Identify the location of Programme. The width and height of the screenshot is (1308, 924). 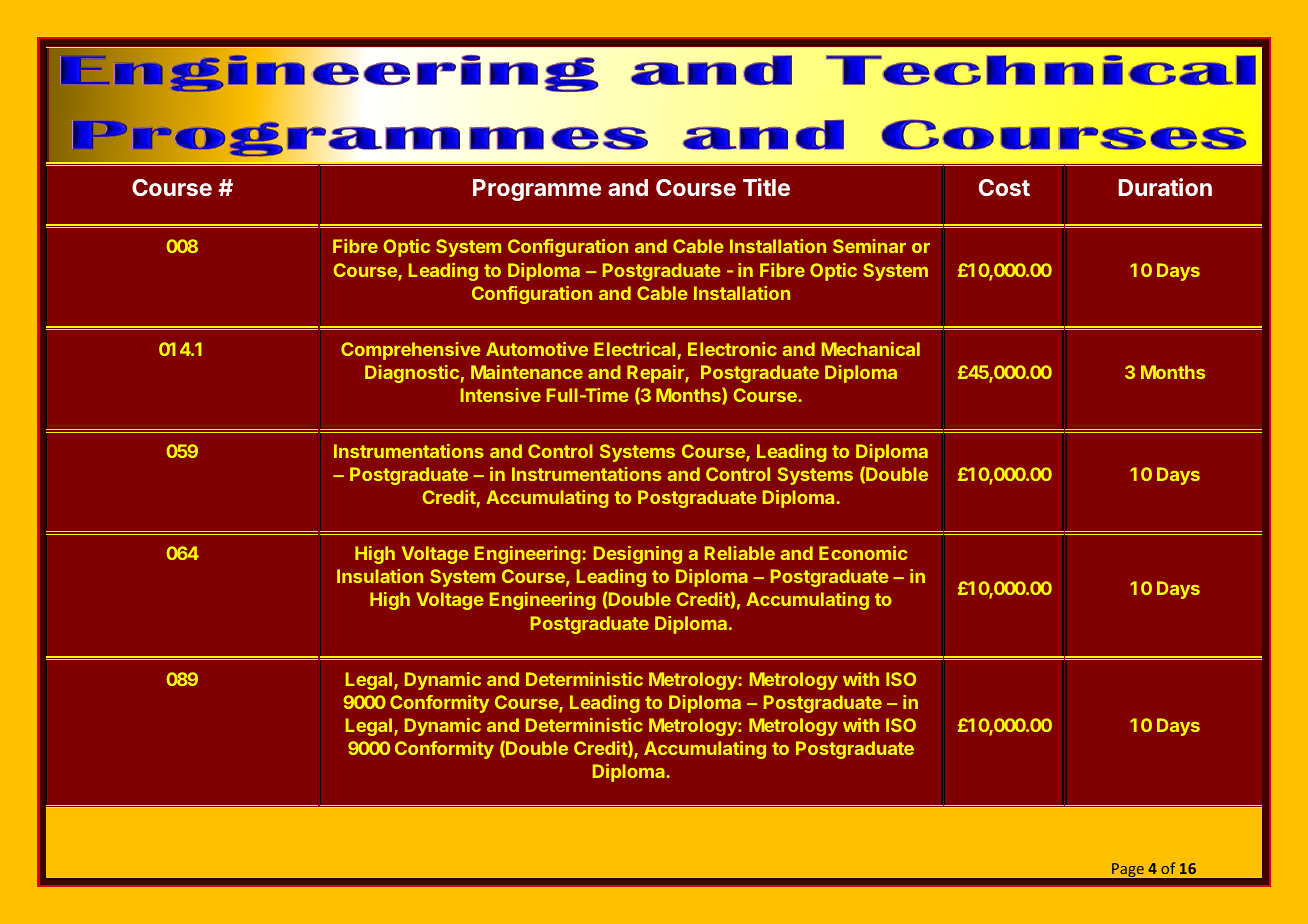
(537, 190).
